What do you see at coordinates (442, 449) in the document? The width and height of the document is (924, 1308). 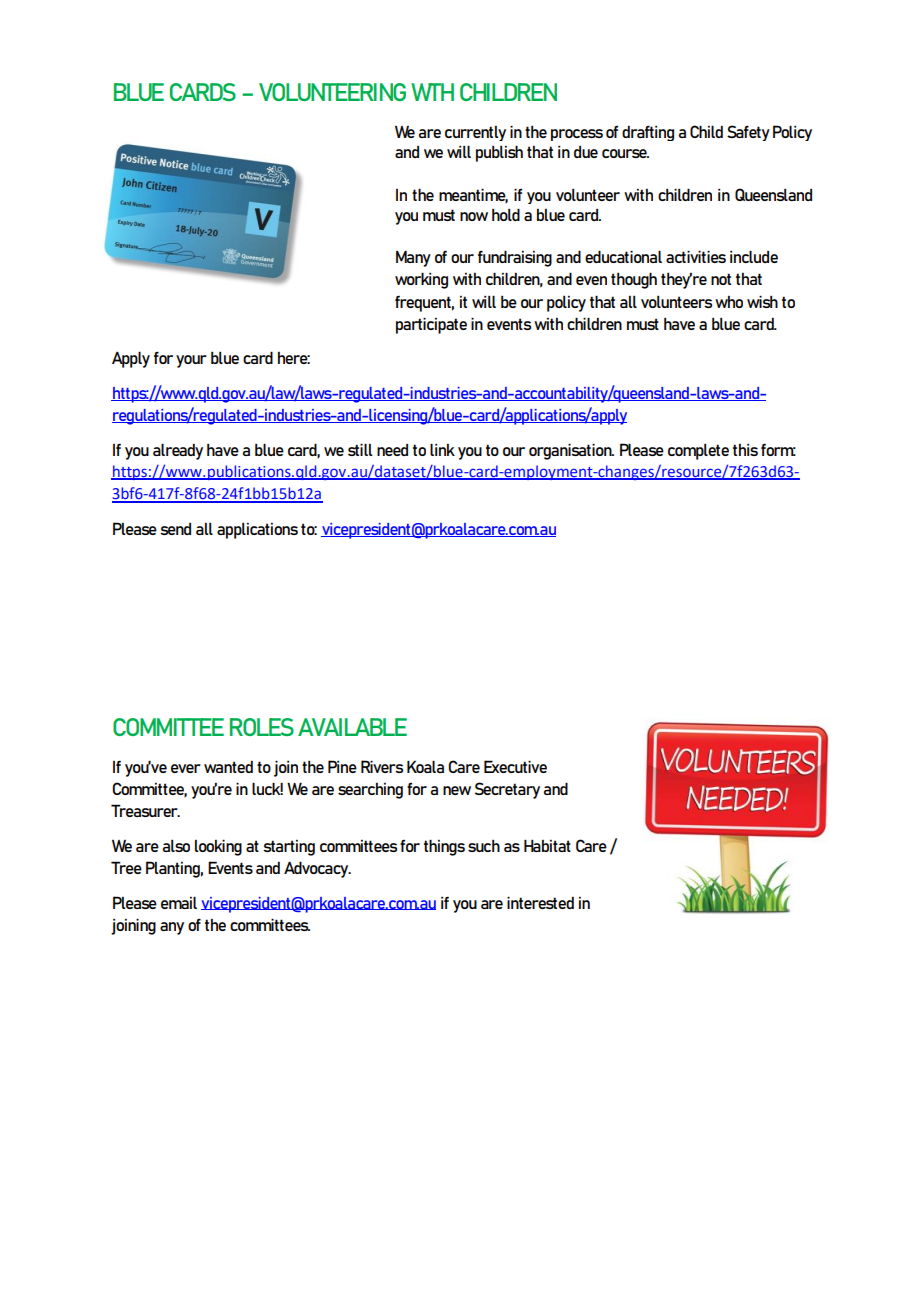 I see `link` at bounding box center [442, 449].
